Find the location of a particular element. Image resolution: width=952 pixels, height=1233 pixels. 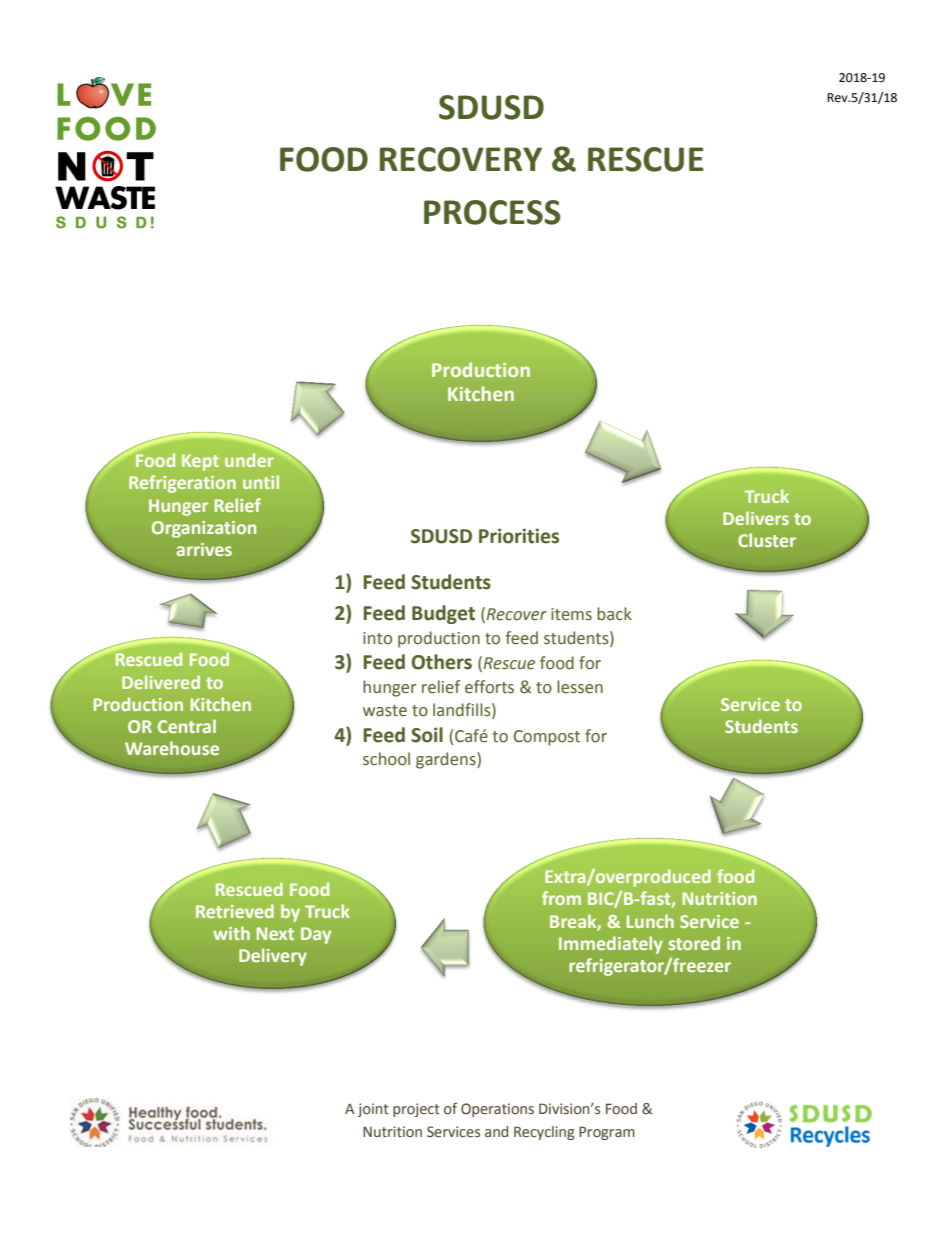

Operations is located at coordinates (497, 1110).
